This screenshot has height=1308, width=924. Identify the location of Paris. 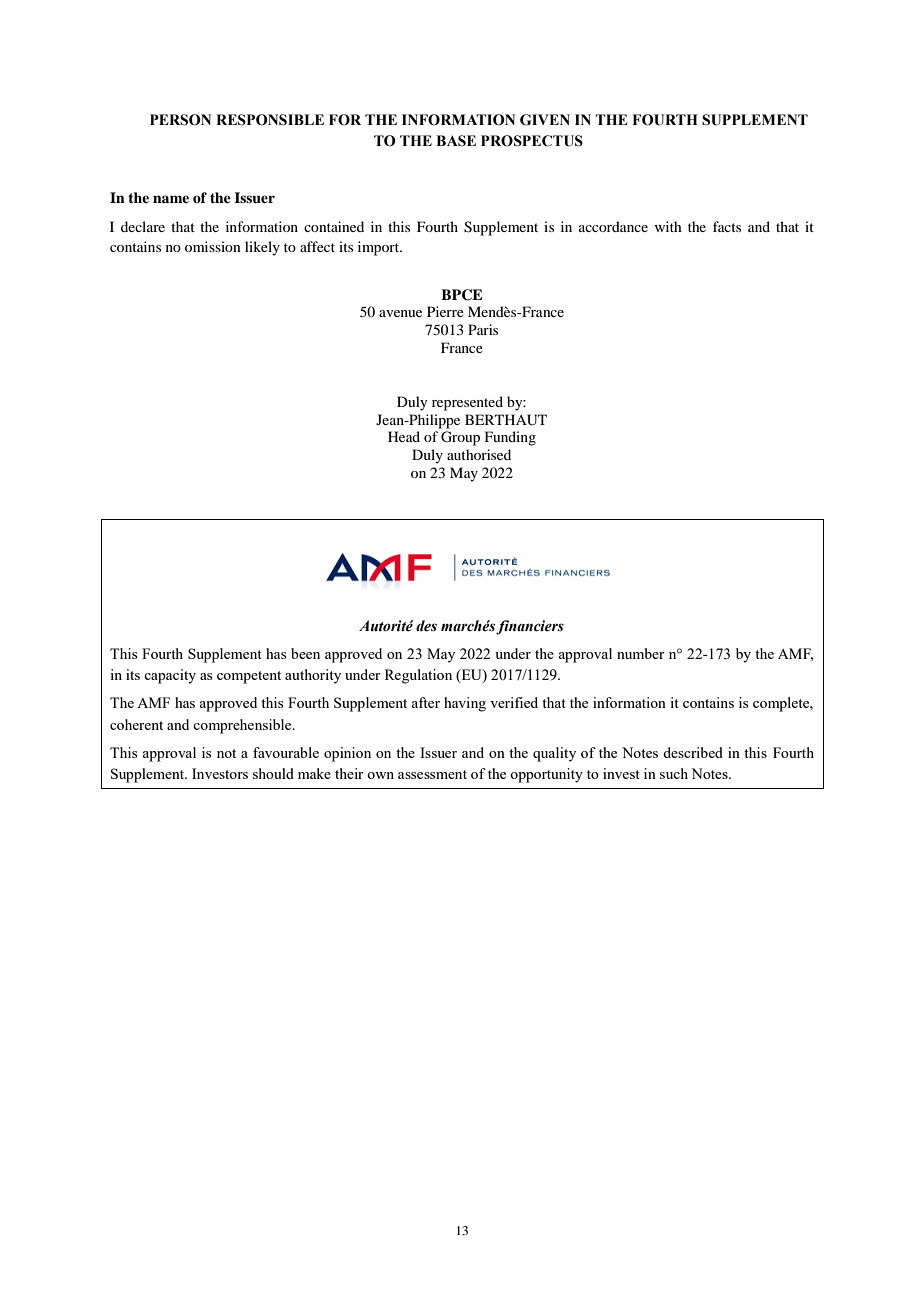
(483, 329).
